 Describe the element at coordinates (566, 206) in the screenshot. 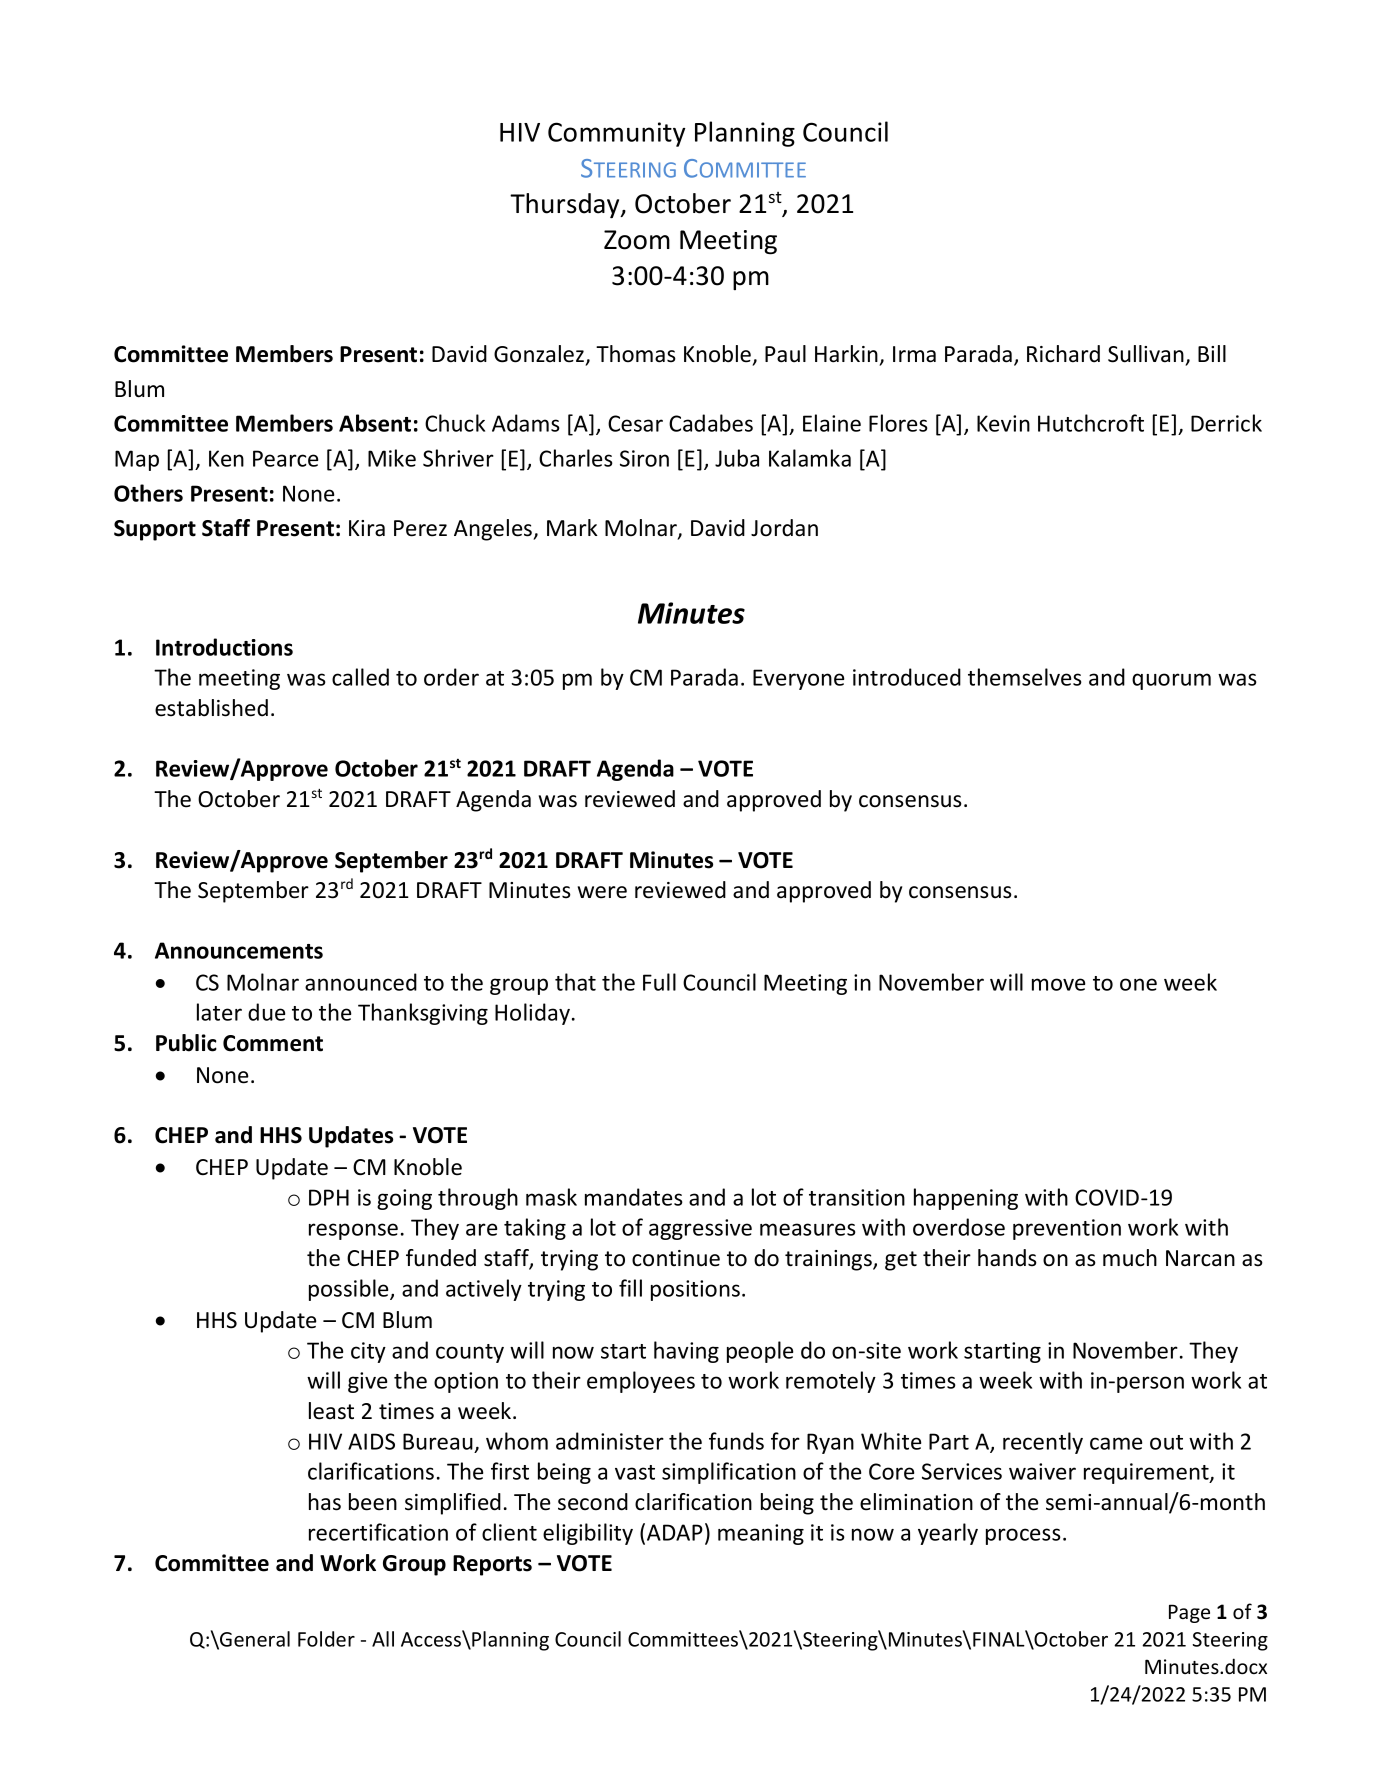

I see `Thursday` at that location.
